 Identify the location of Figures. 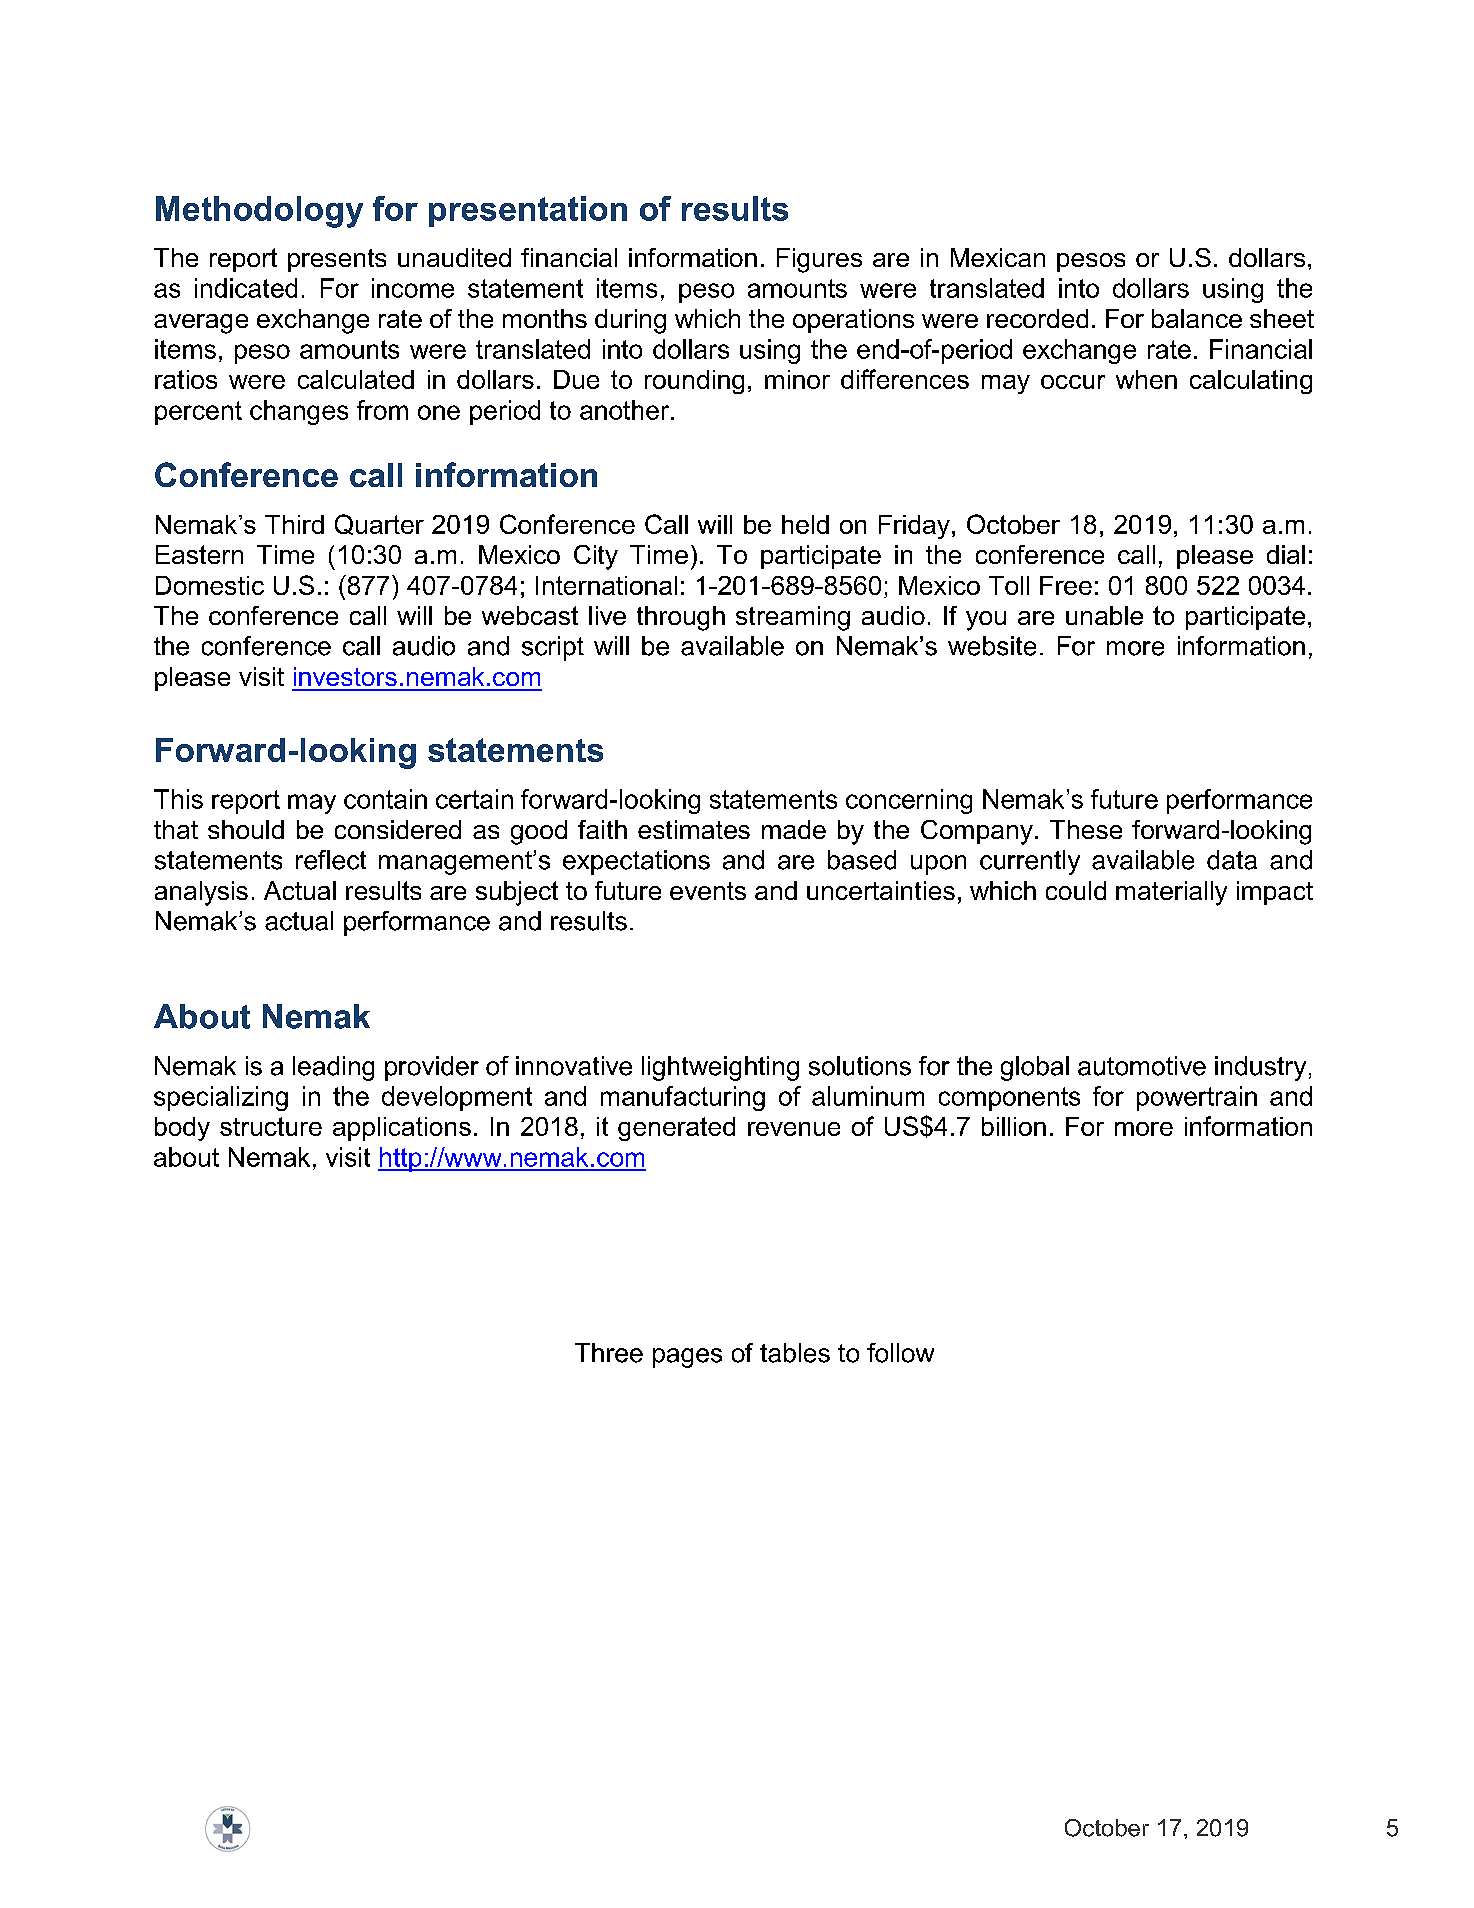
(819, 260).
